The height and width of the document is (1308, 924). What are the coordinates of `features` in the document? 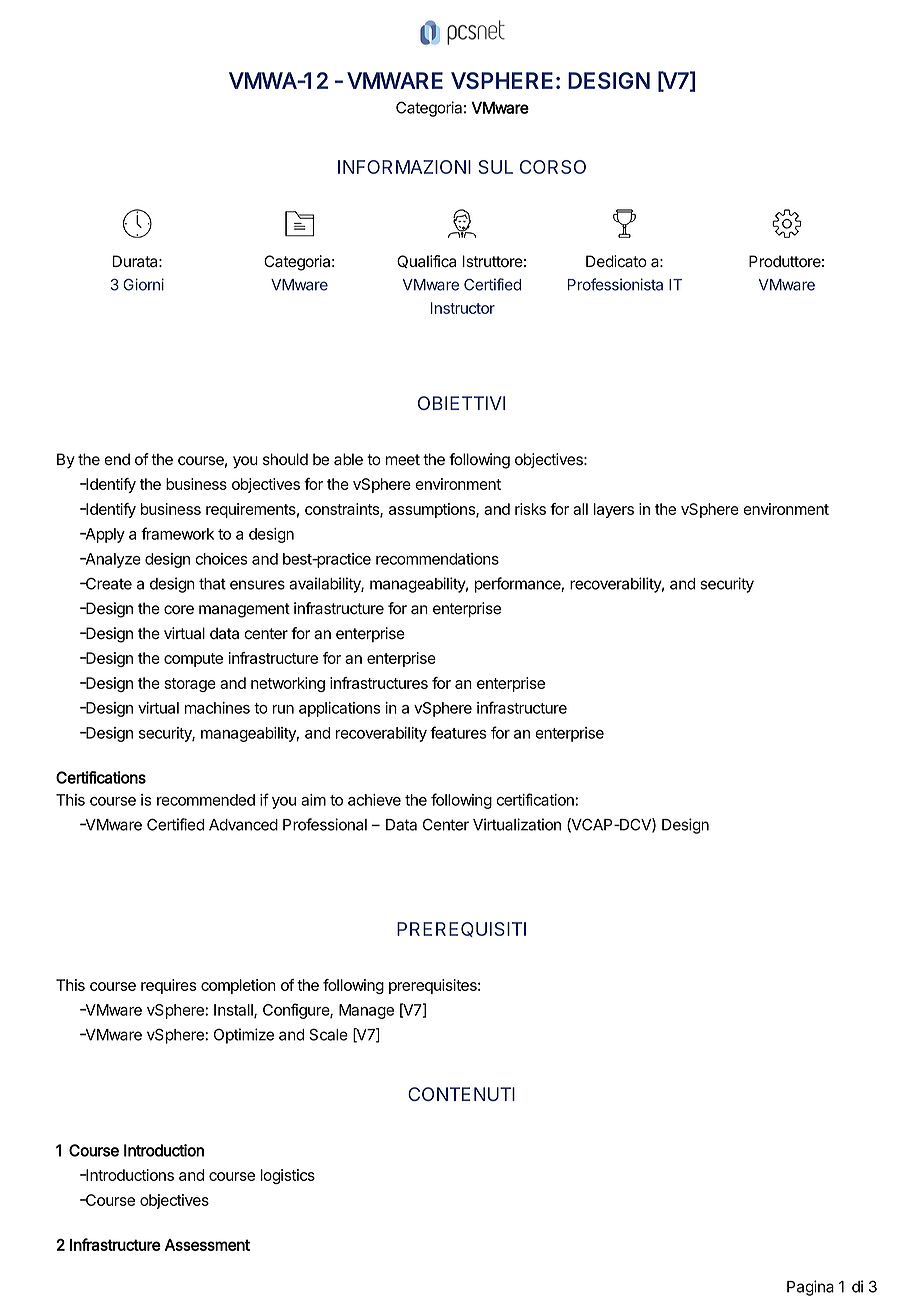 It's located at (458, 732).
